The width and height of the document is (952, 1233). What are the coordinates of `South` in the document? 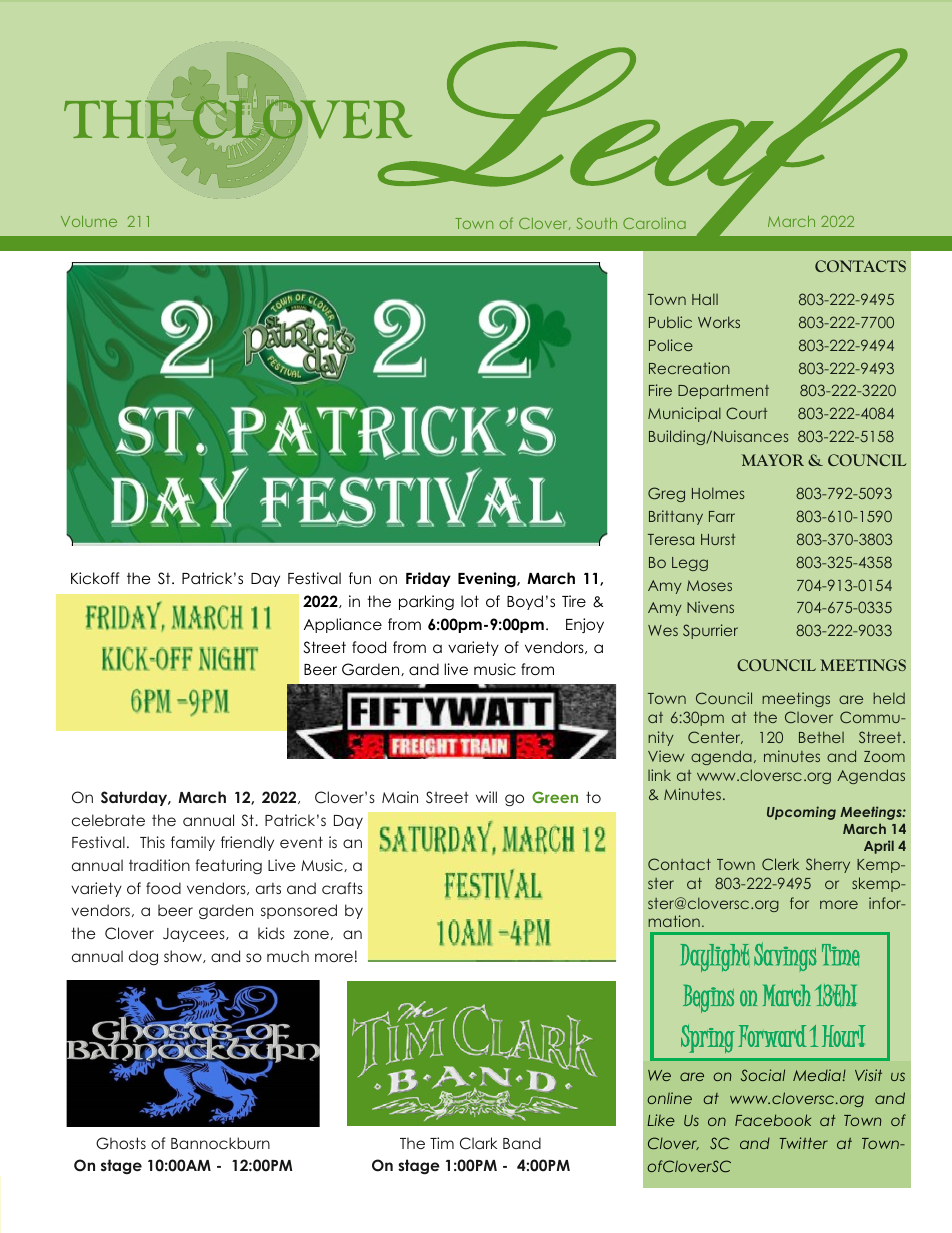 It's located at (597, 223).
